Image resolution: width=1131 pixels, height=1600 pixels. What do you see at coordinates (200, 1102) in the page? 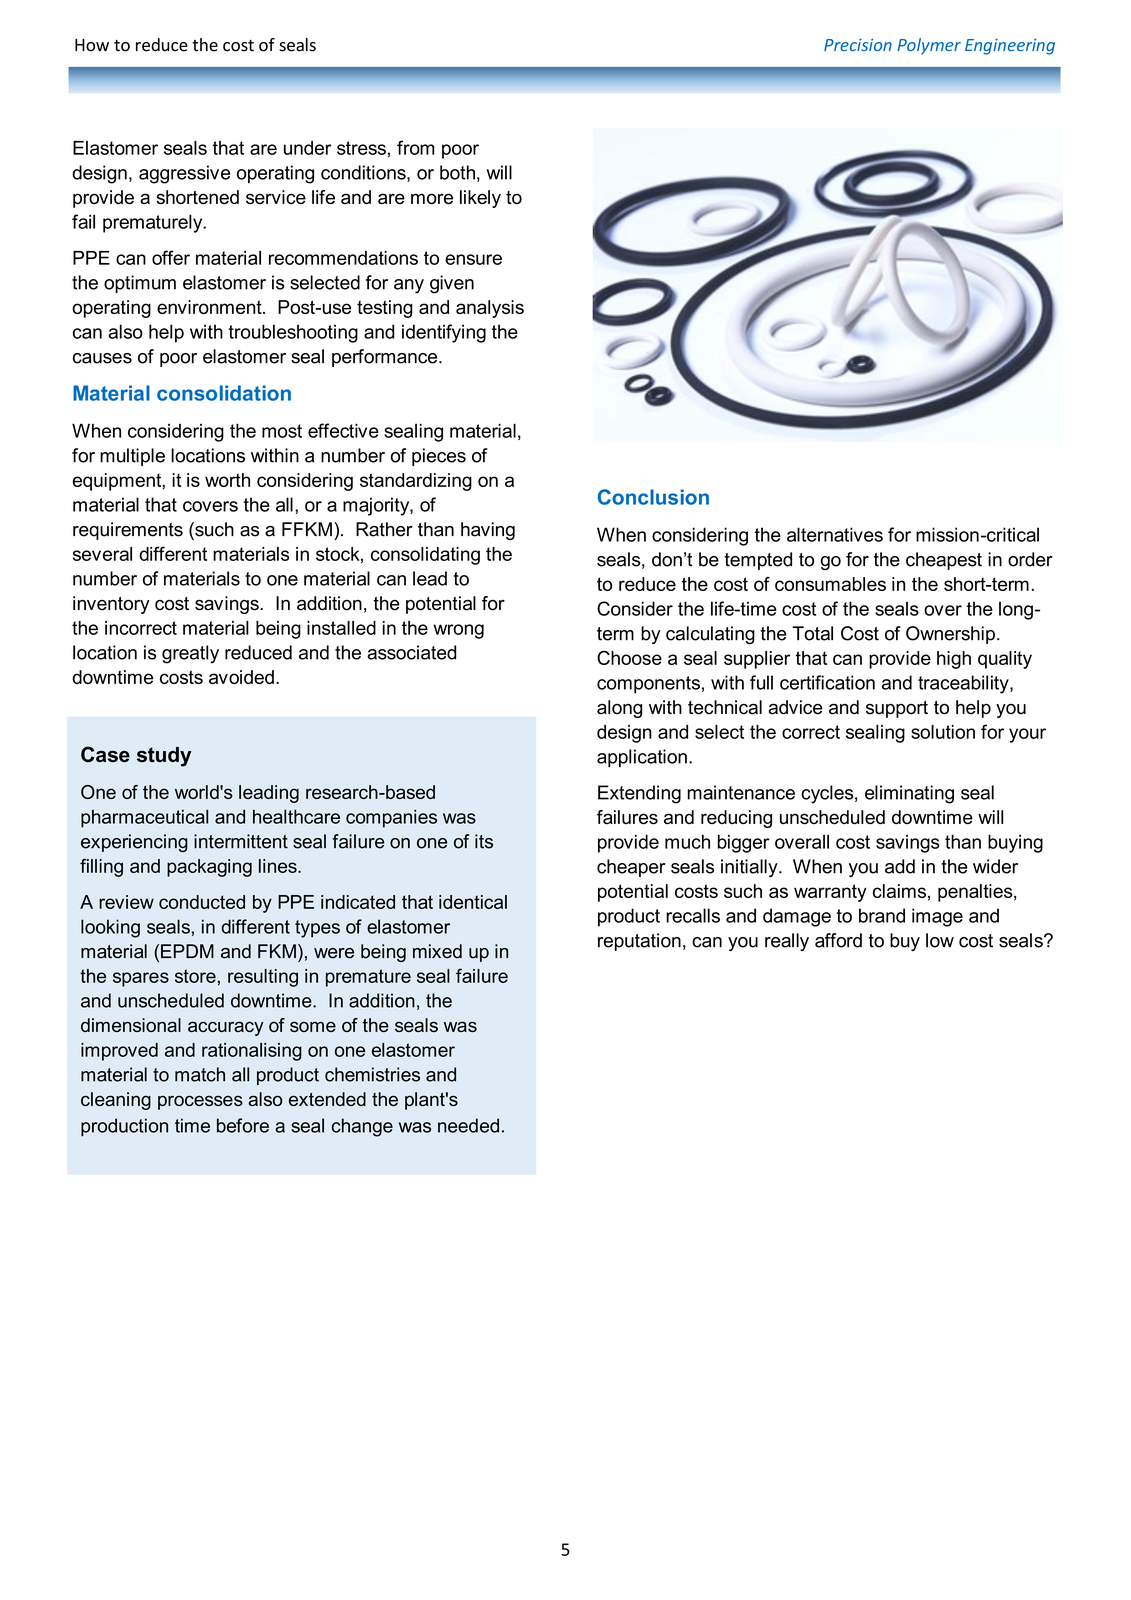
I see `processes` at bounding box center [200, 1102].
